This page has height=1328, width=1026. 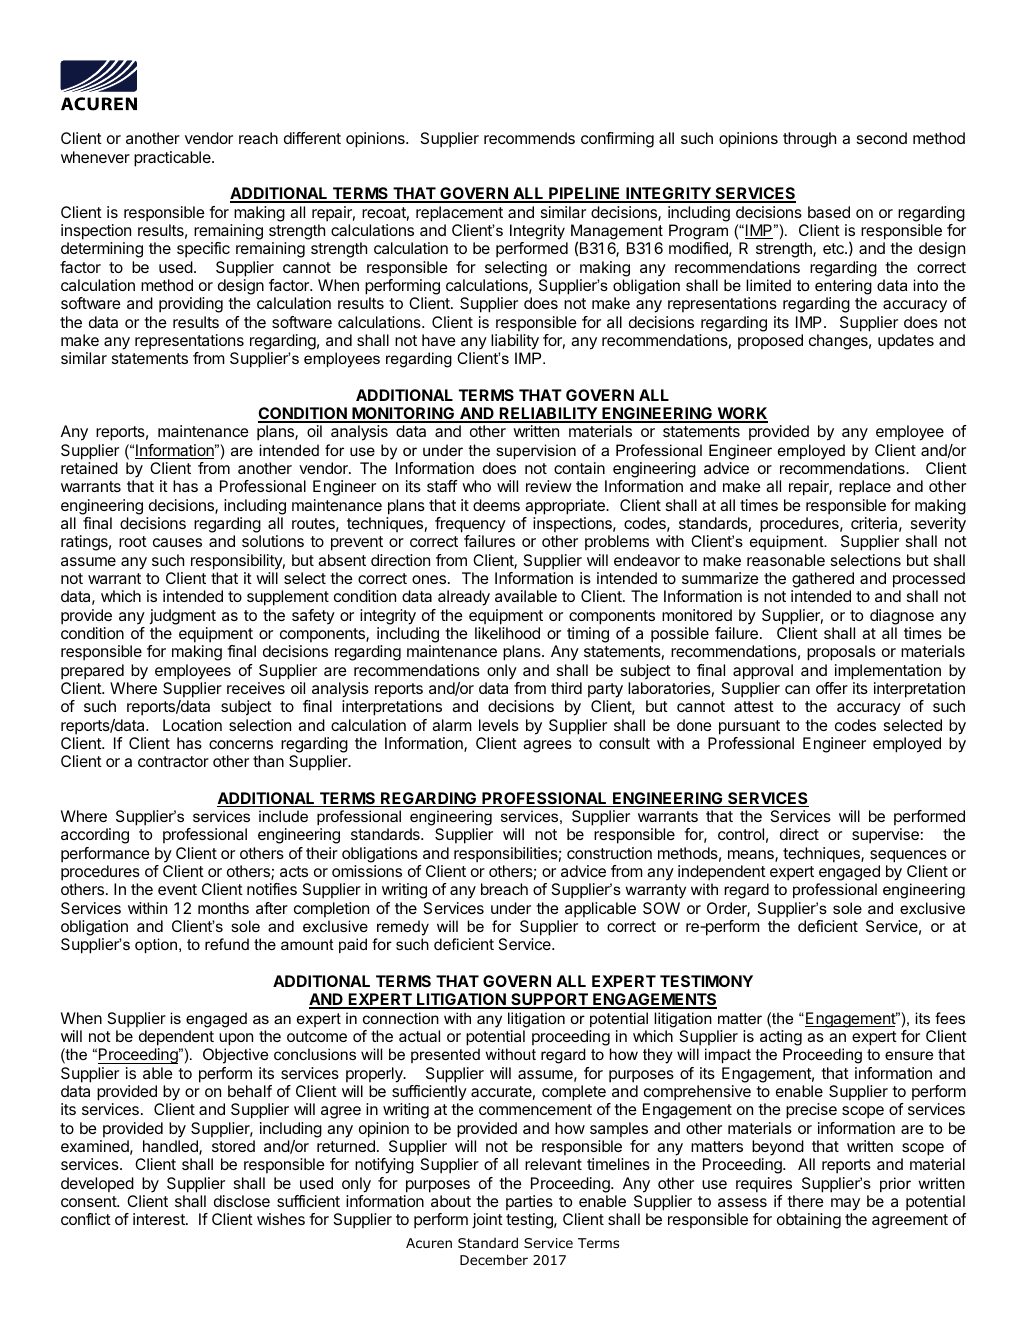 I want to click on offer, so click(x=832, y=688).
